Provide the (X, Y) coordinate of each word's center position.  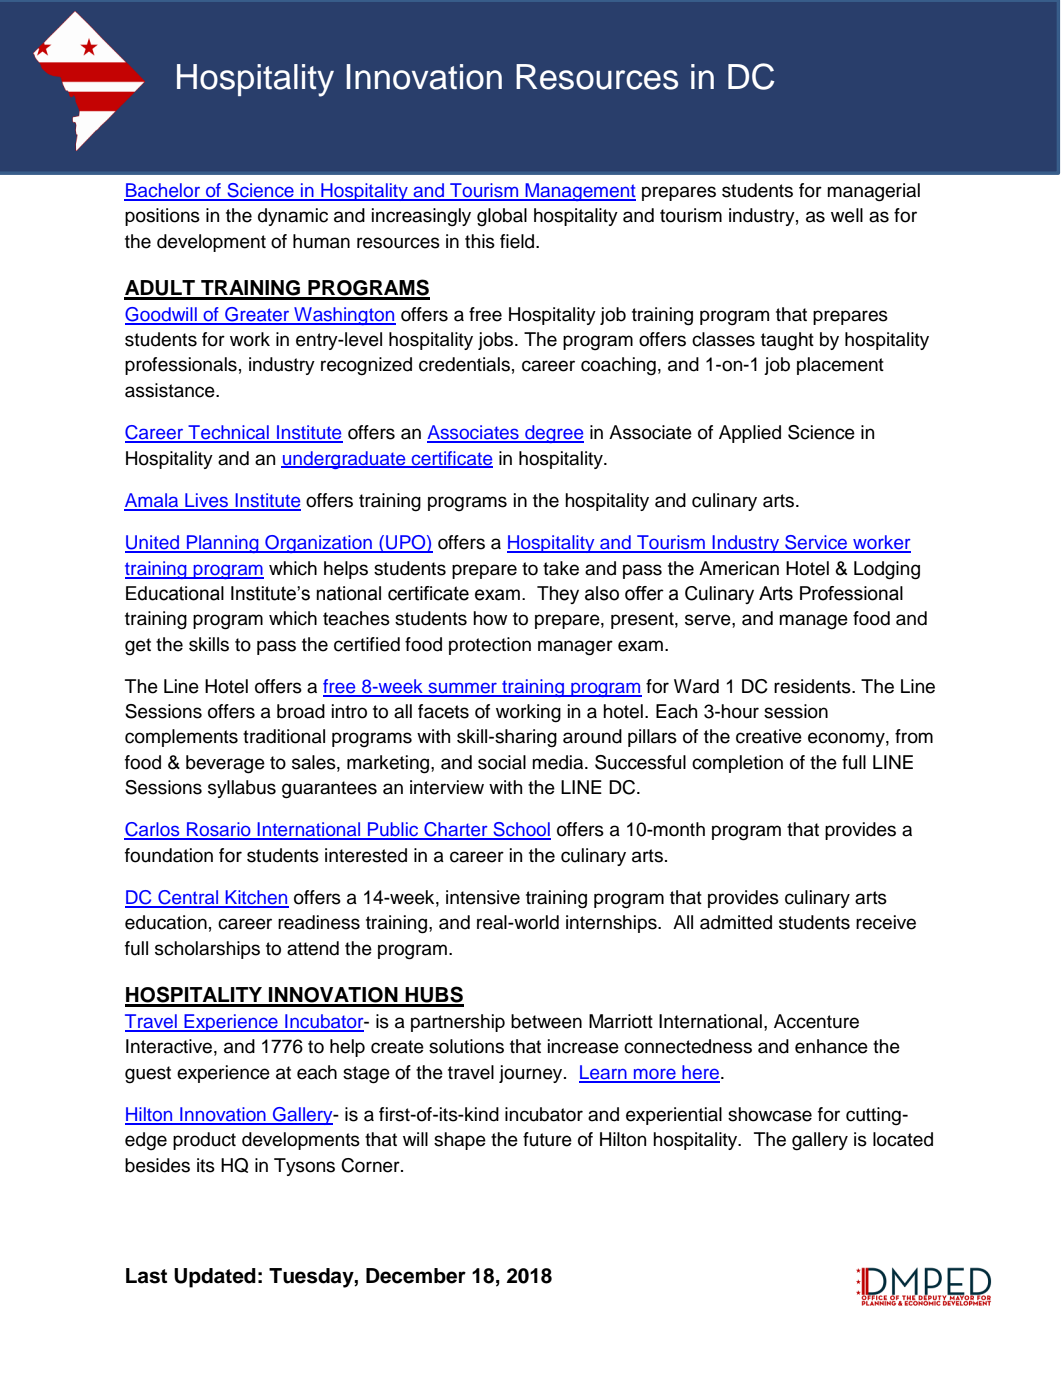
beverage (225, 764)
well (847, 215)
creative (769, 736)
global (502, 217)
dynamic (293, 217)
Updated (215, 1278)
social (502, 762)
